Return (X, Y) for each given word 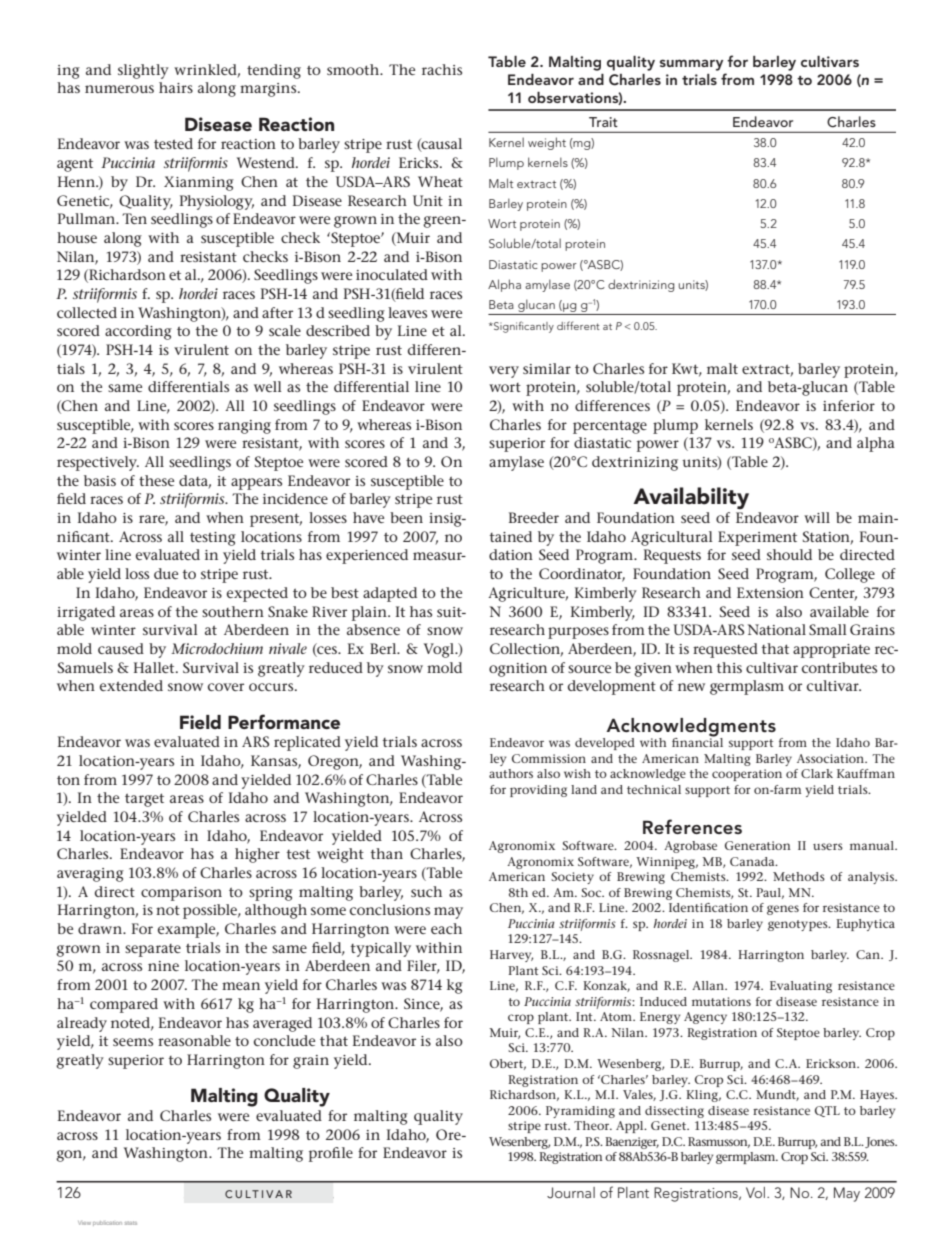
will (817, 517)
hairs (176, 87)
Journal (571, 1193)
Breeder (534, 517)
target (144, 800)
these (156, 480)
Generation (758, 845)
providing (538, 791)
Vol (757, 1192)
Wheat (440, 181)
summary (691, 65)
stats (131, 1223)
